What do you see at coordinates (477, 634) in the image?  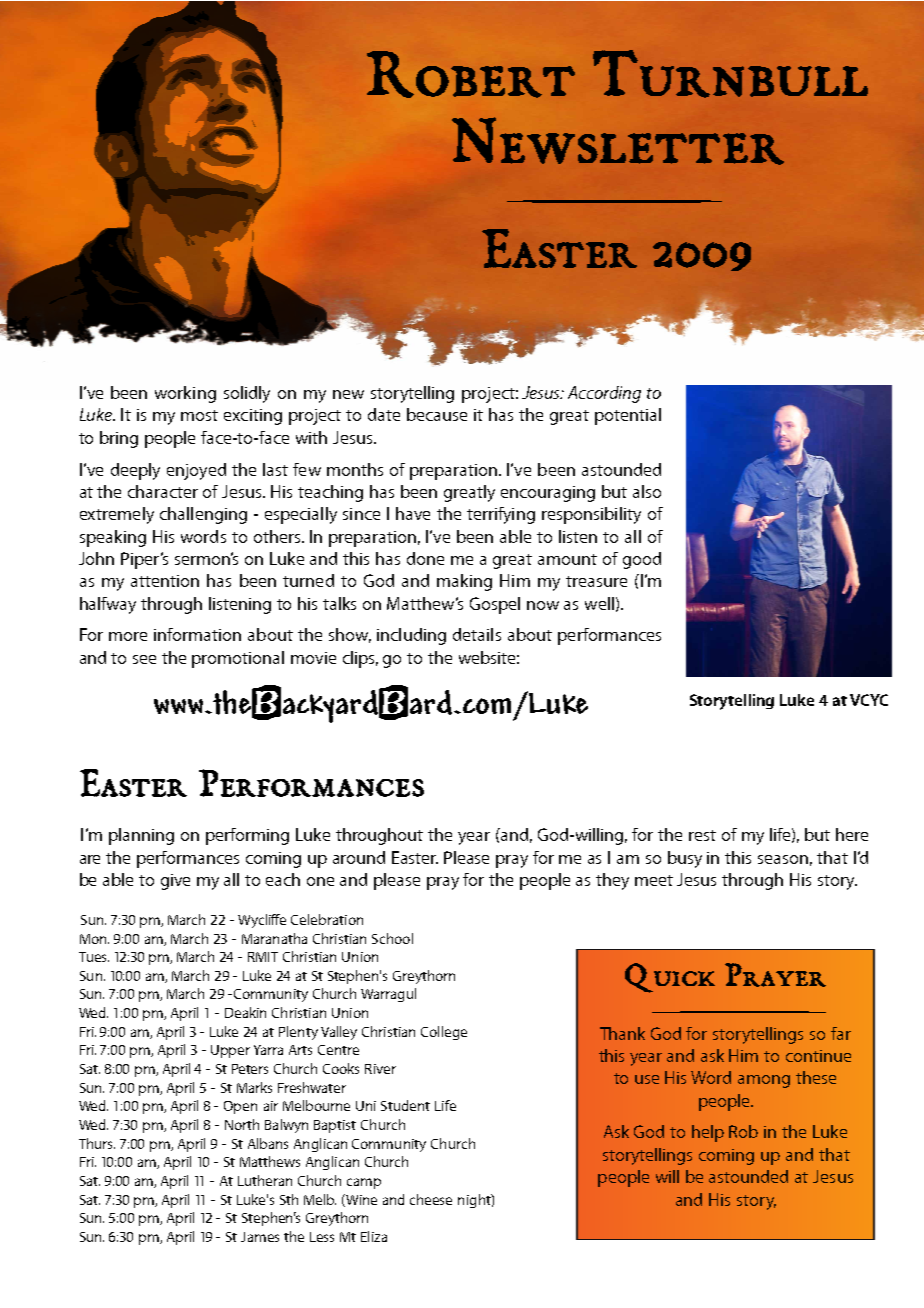 I see `details` at bounding box center [477, 634].
